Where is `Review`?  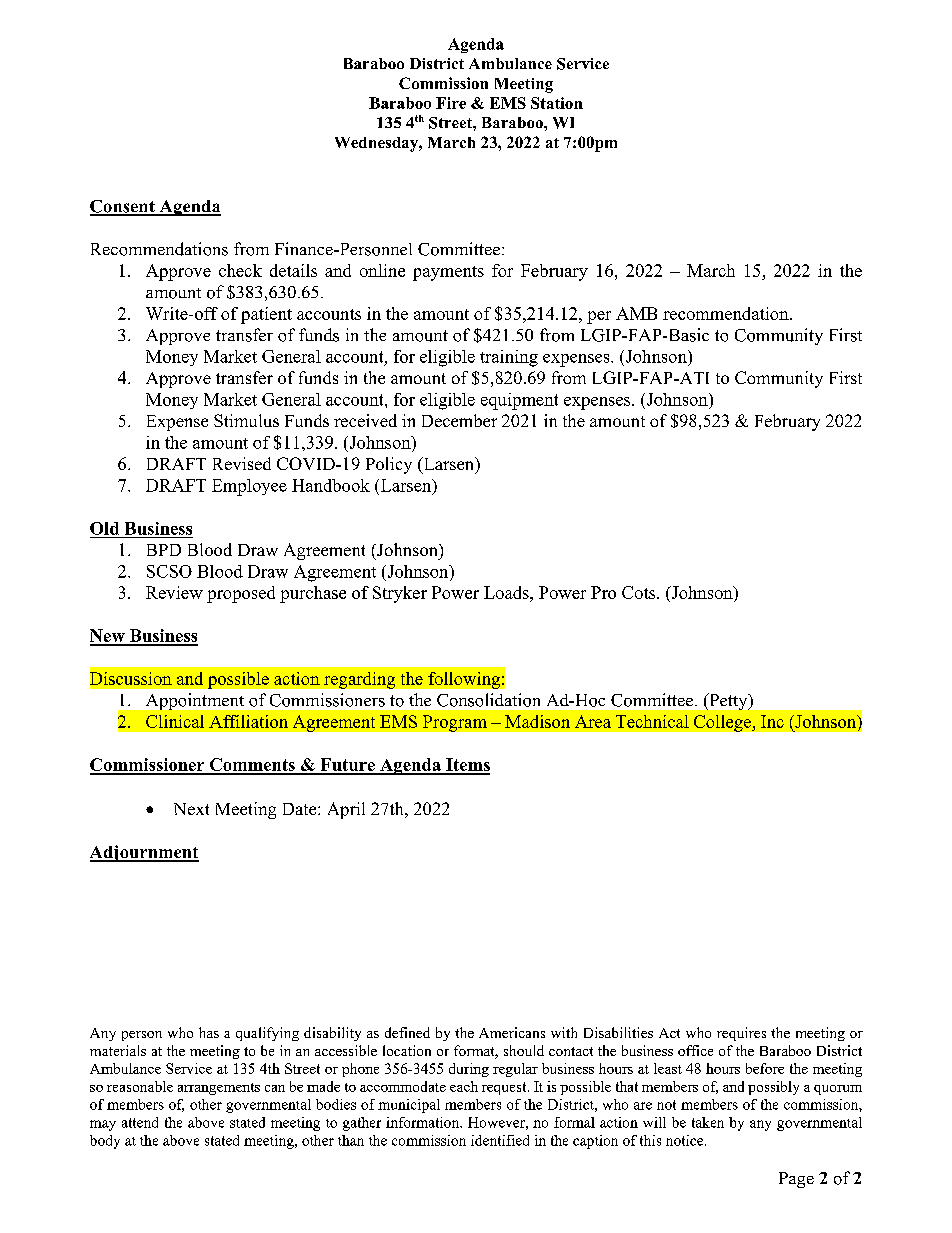 Review is located at coordinates (174, 592).
